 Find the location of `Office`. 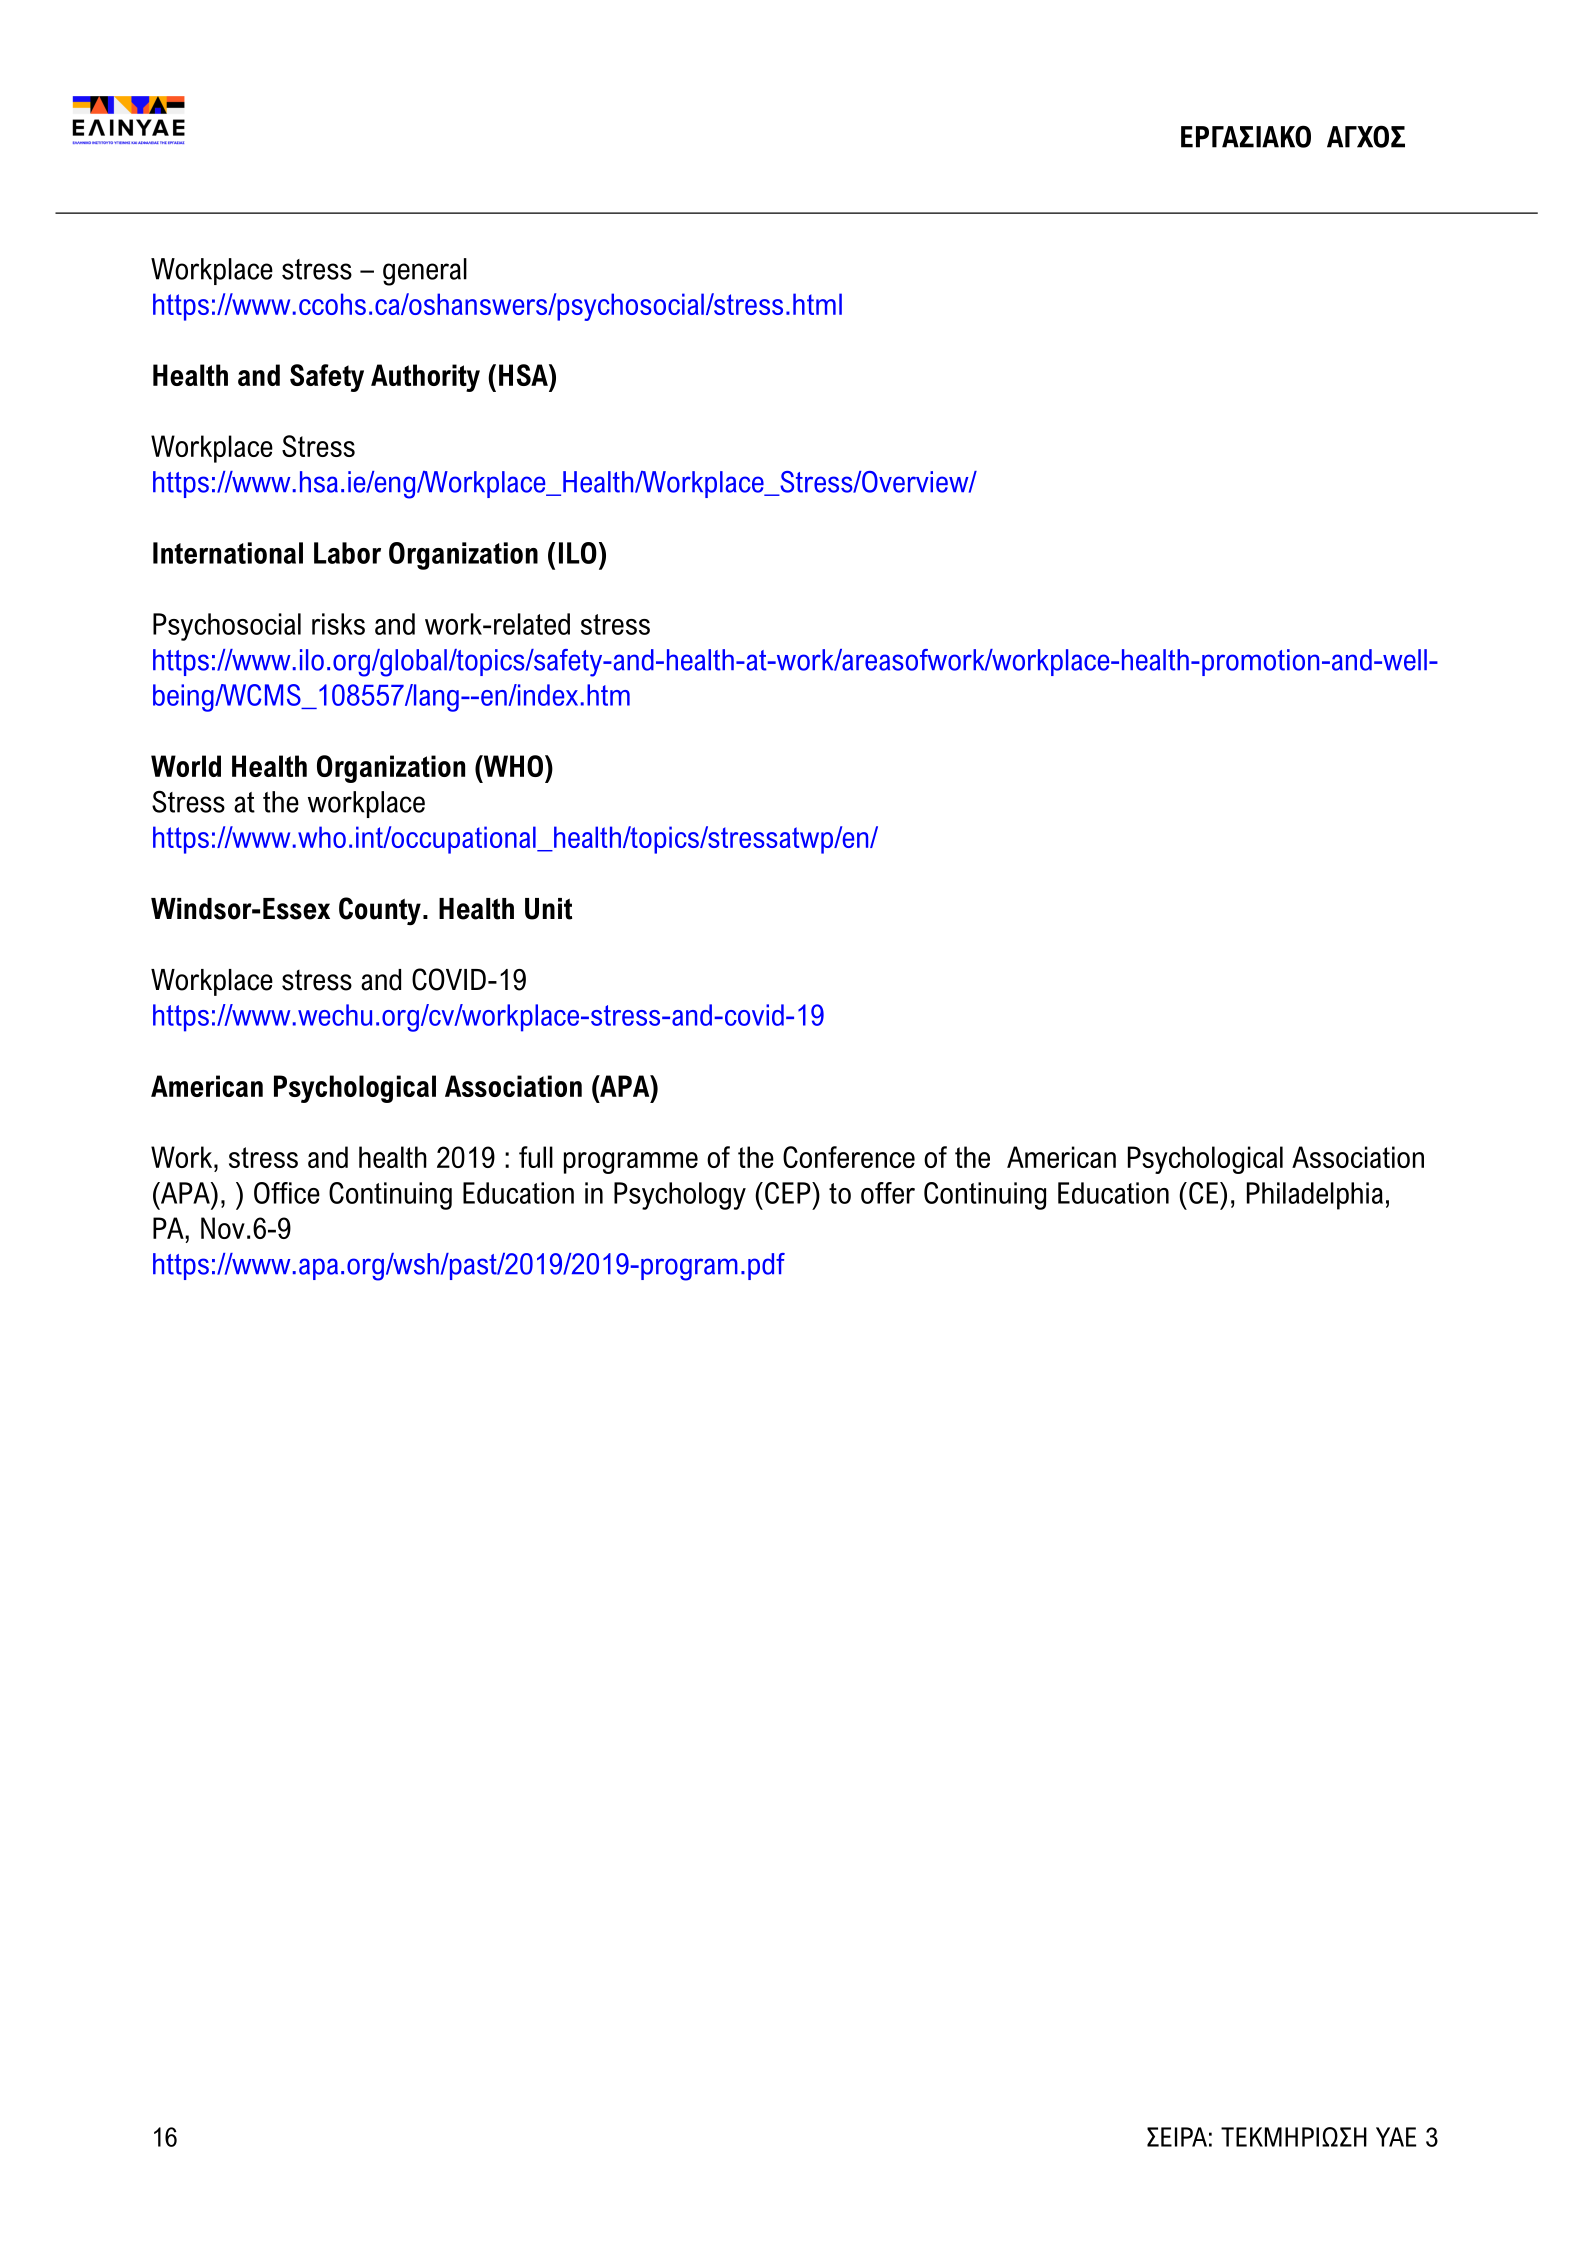

Office is located at coordinates (287, 1193).
